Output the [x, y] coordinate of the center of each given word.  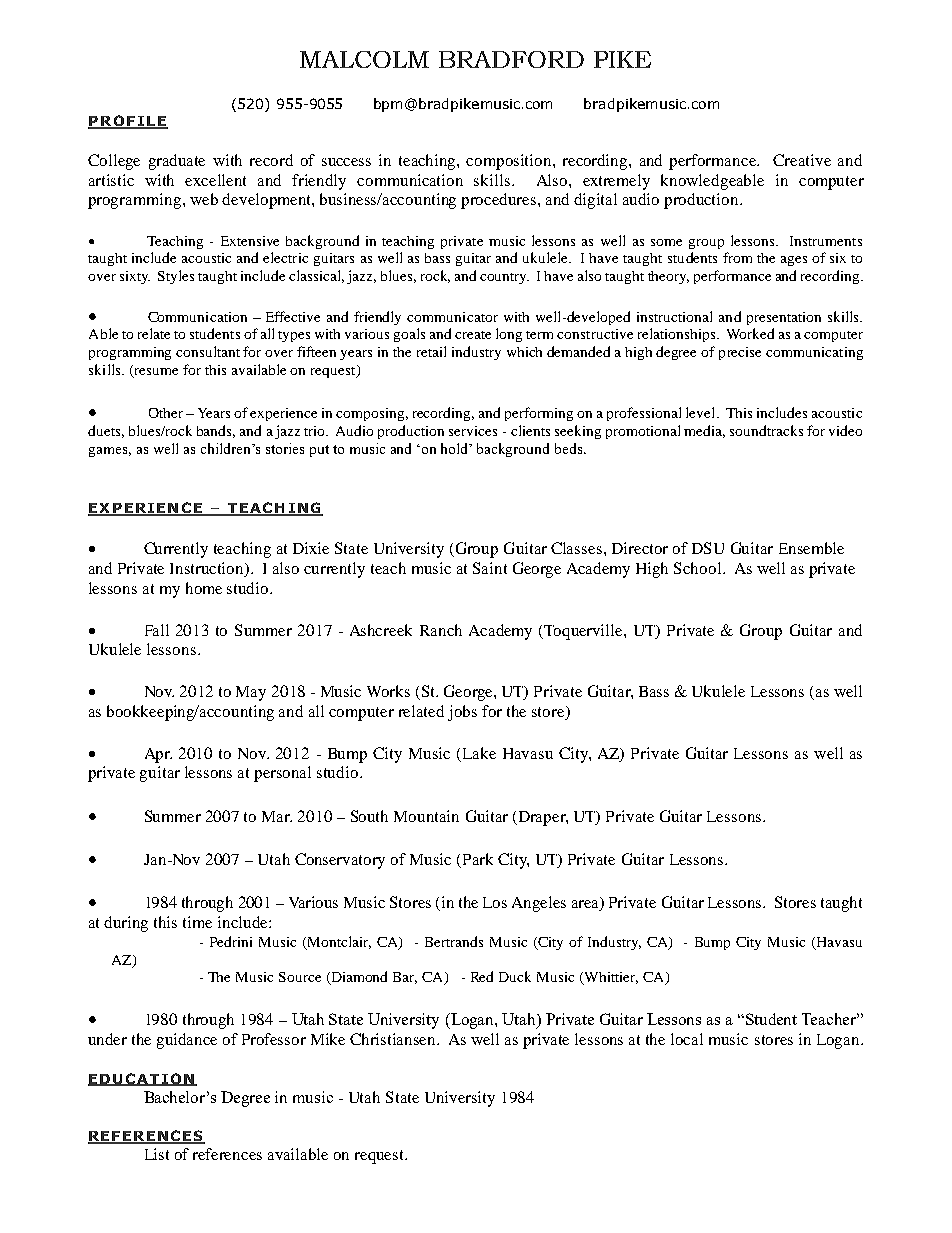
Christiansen [394, 1039]
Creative [802, 160]
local [687, 1039]
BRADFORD [511, 59]
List [157, 1154]
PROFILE [128, 122]
